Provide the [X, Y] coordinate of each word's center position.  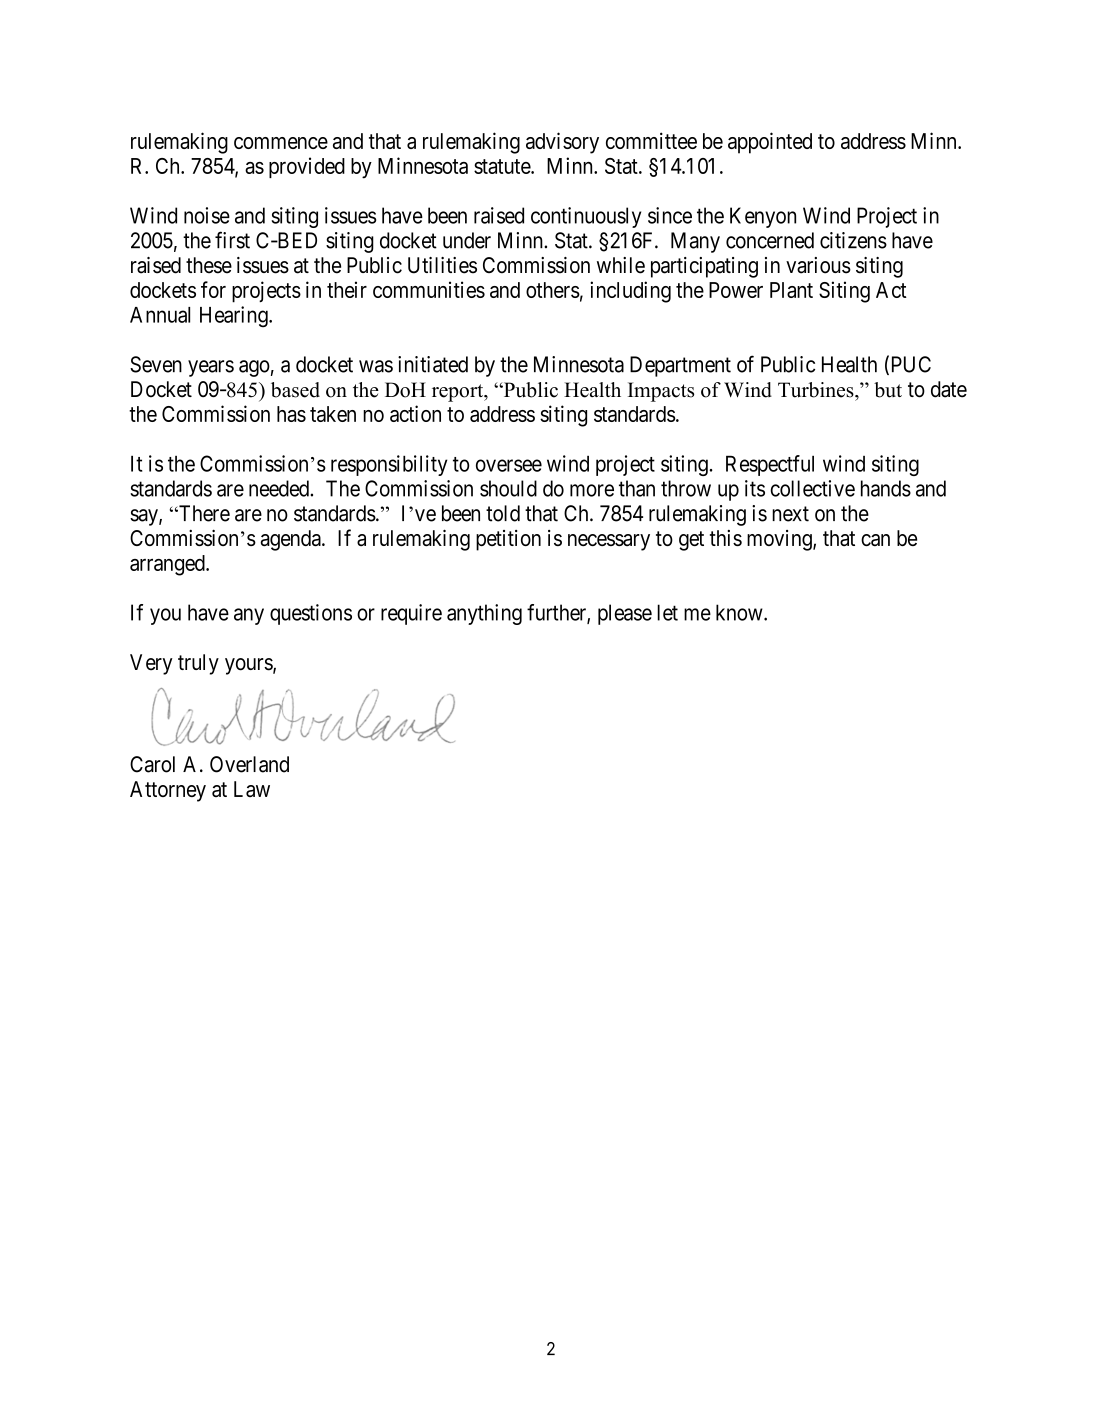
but [888, 390]
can [875, 540]
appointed [770, 143]
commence [281, 143]
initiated [433, 364]
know [740, 612]
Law [252, 789]
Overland [249, 764]
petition [508, 540]
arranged [168, 565]
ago [254, 368]
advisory [562, 143]
